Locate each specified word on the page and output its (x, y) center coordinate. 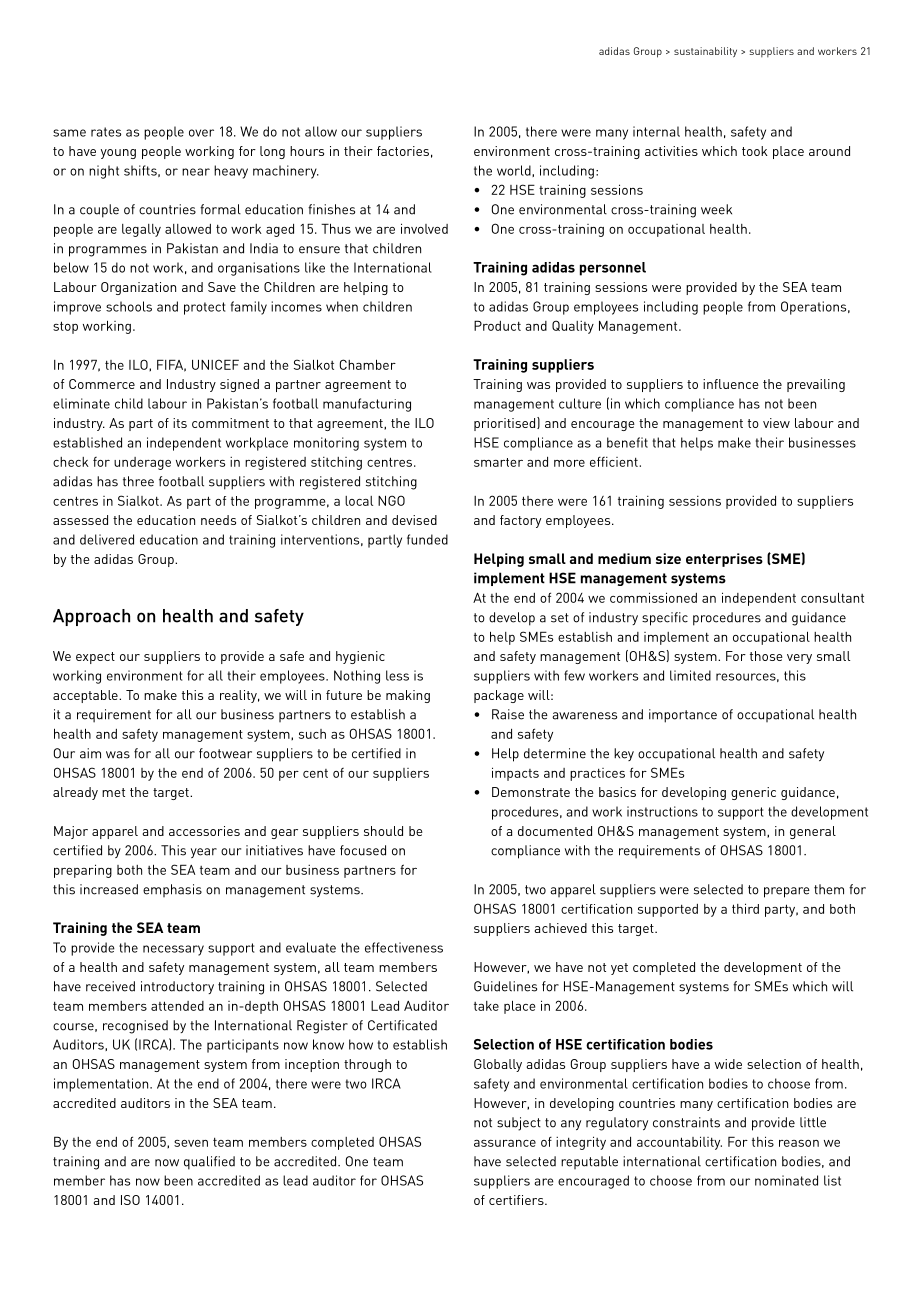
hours (307, 151)
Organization (138, 288)
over (201, 133)
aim (90, 753)
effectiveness (404, 947)
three (138, 481)
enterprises (724, 560)
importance (683, 716)
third (745, 908)
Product (497, 325)
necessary (173, 950)
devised (414, 520)
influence (731, 384)
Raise (508, 714)
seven (191, 1143)
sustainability (705, 52)
